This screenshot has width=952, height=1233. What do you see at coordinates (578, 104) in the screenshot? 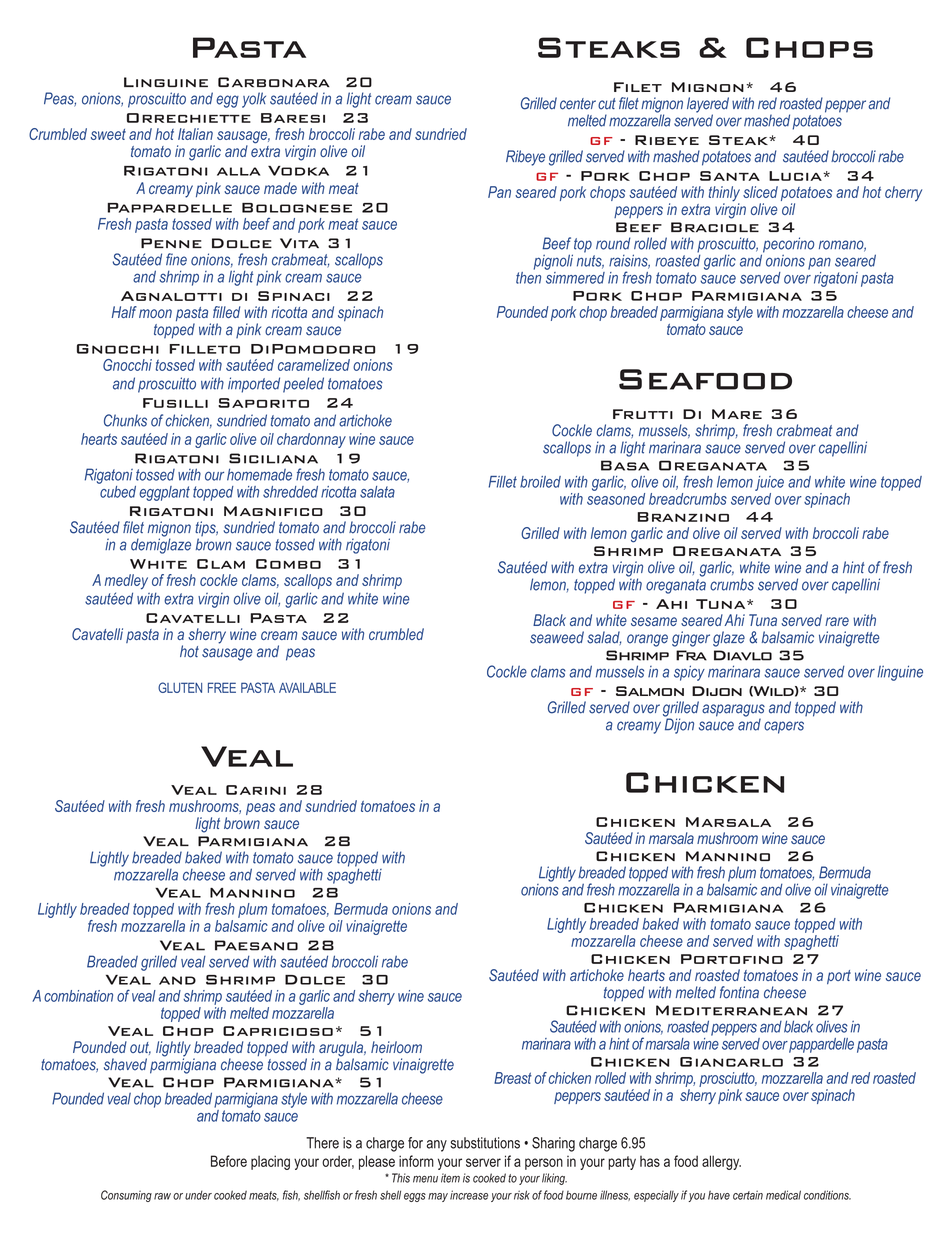
I see `center` at bounding box center [578, 104].
